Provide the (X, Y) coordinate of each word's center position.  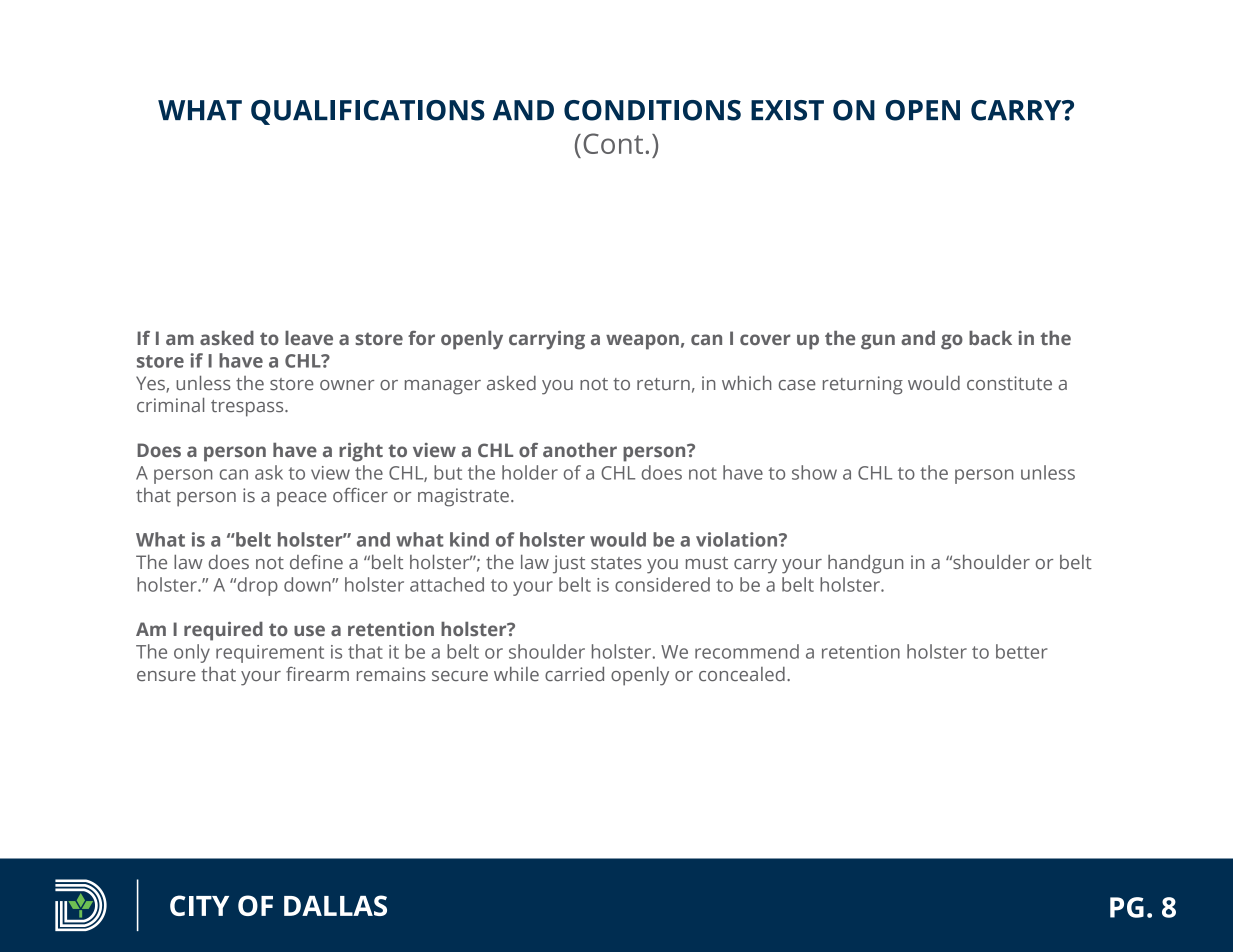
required (223, 631)
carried (574, 674)
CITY (199, 905)
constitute (1009, 383)
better (1022, 651)
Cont (613, 143)
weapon (642, 342)
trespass (248, 408)
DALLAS (335, 905)
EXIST (787, 110)
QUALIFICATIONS (368, 112)
